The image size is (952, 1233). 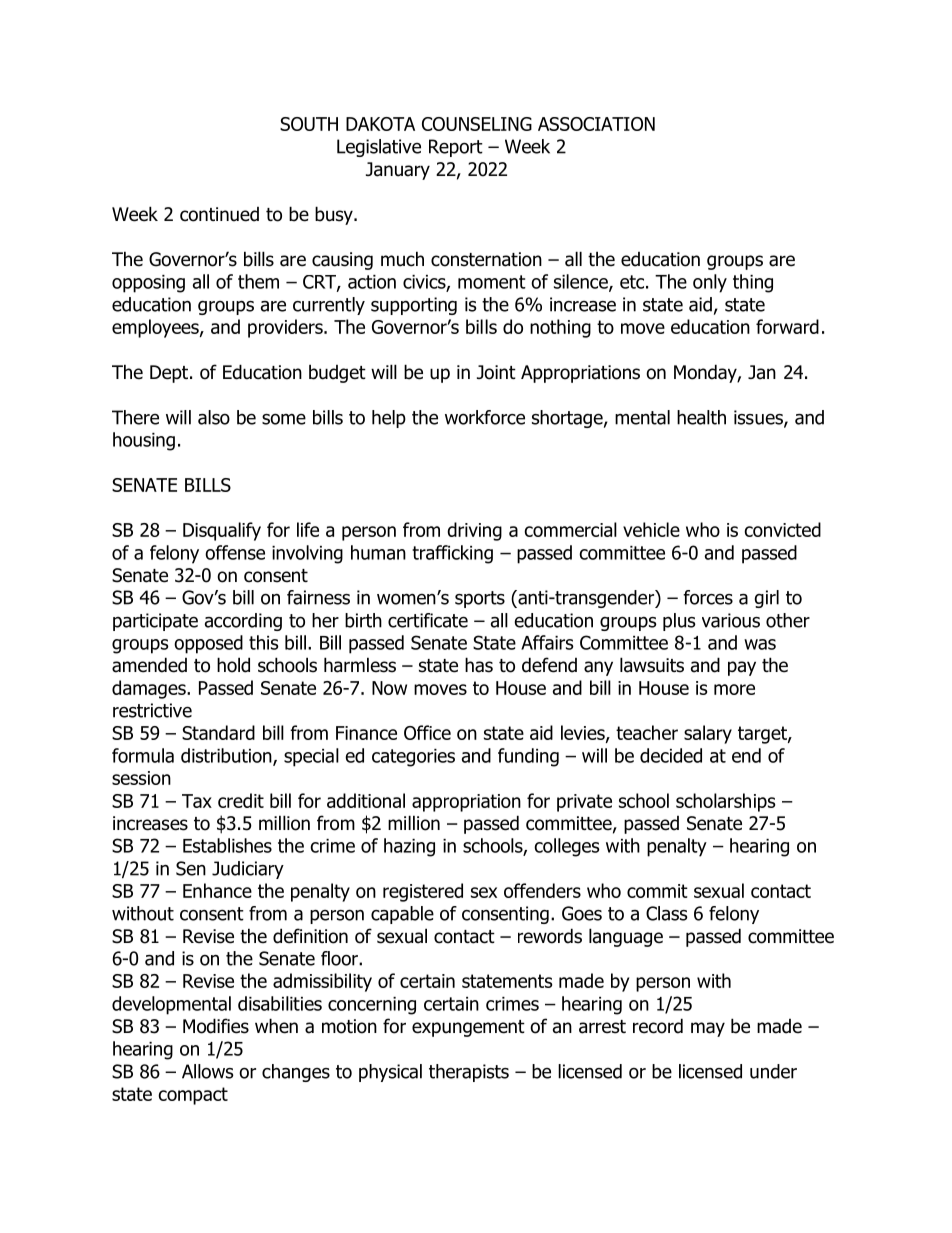 What do you see at coordinates (496, 372) in the image?
I see `Joint` at bounding box center [496, 372].
